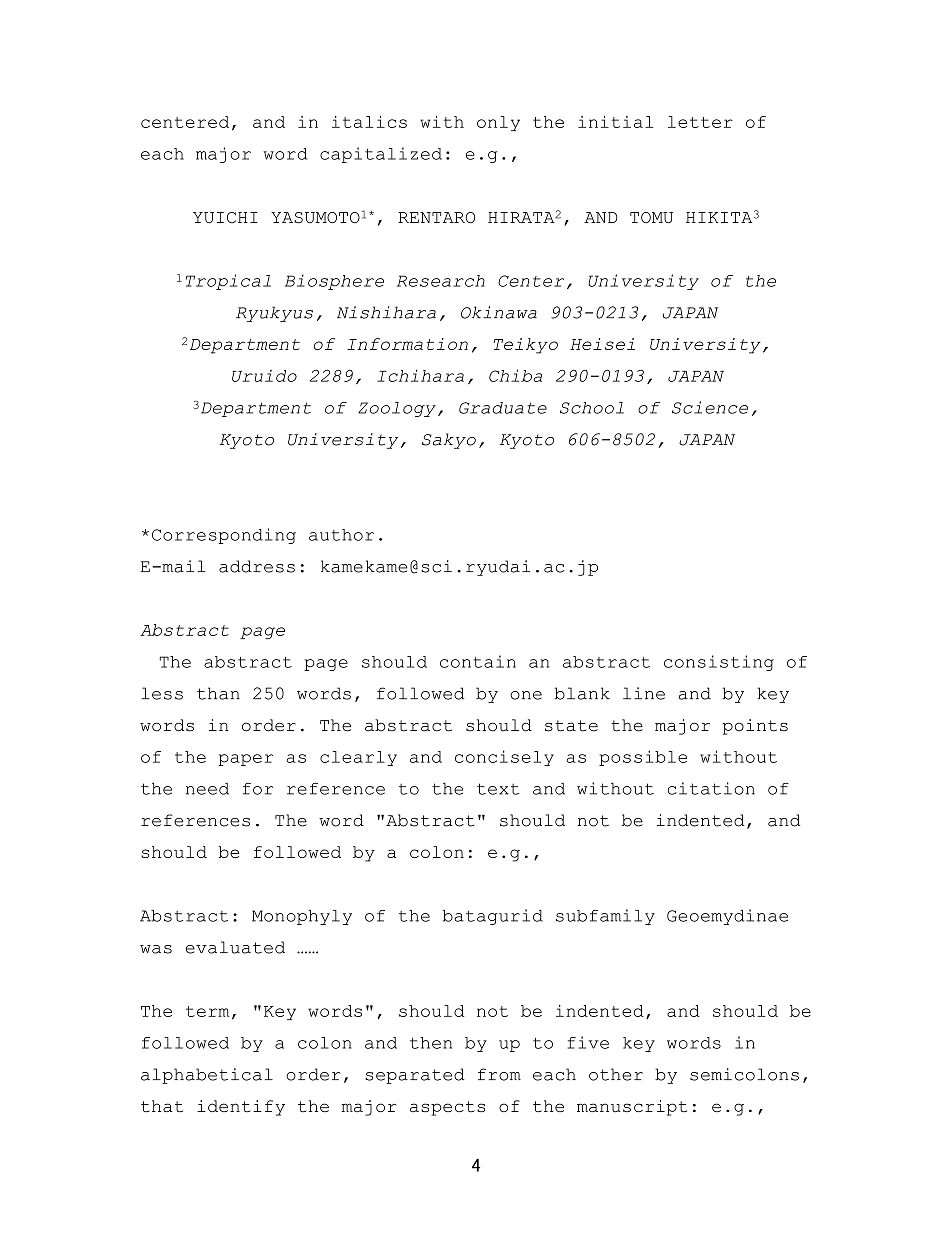  I want to click on Biosphere, so click(334, 282).
